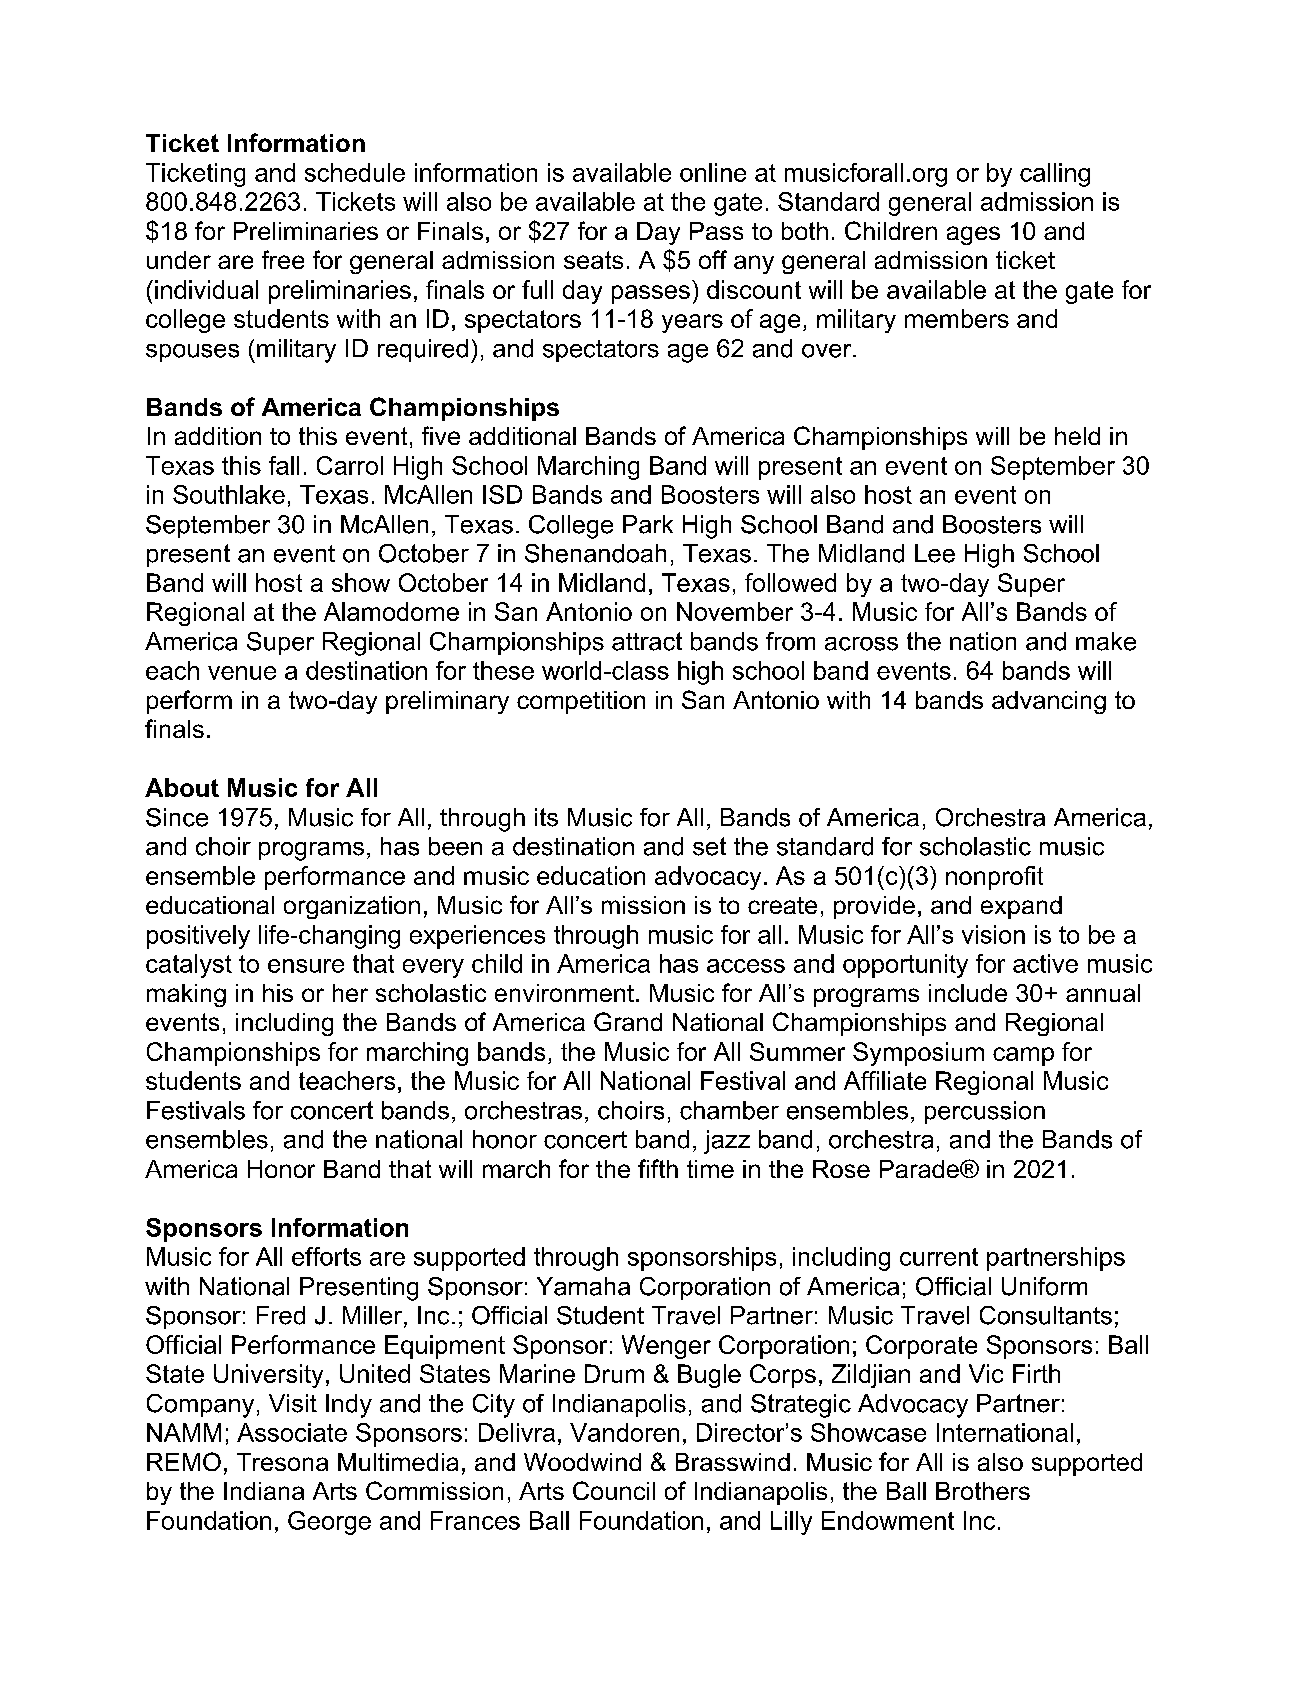  Describe the element at coordinates (973, 235) in the screenshot. I see `ages` at that location.
